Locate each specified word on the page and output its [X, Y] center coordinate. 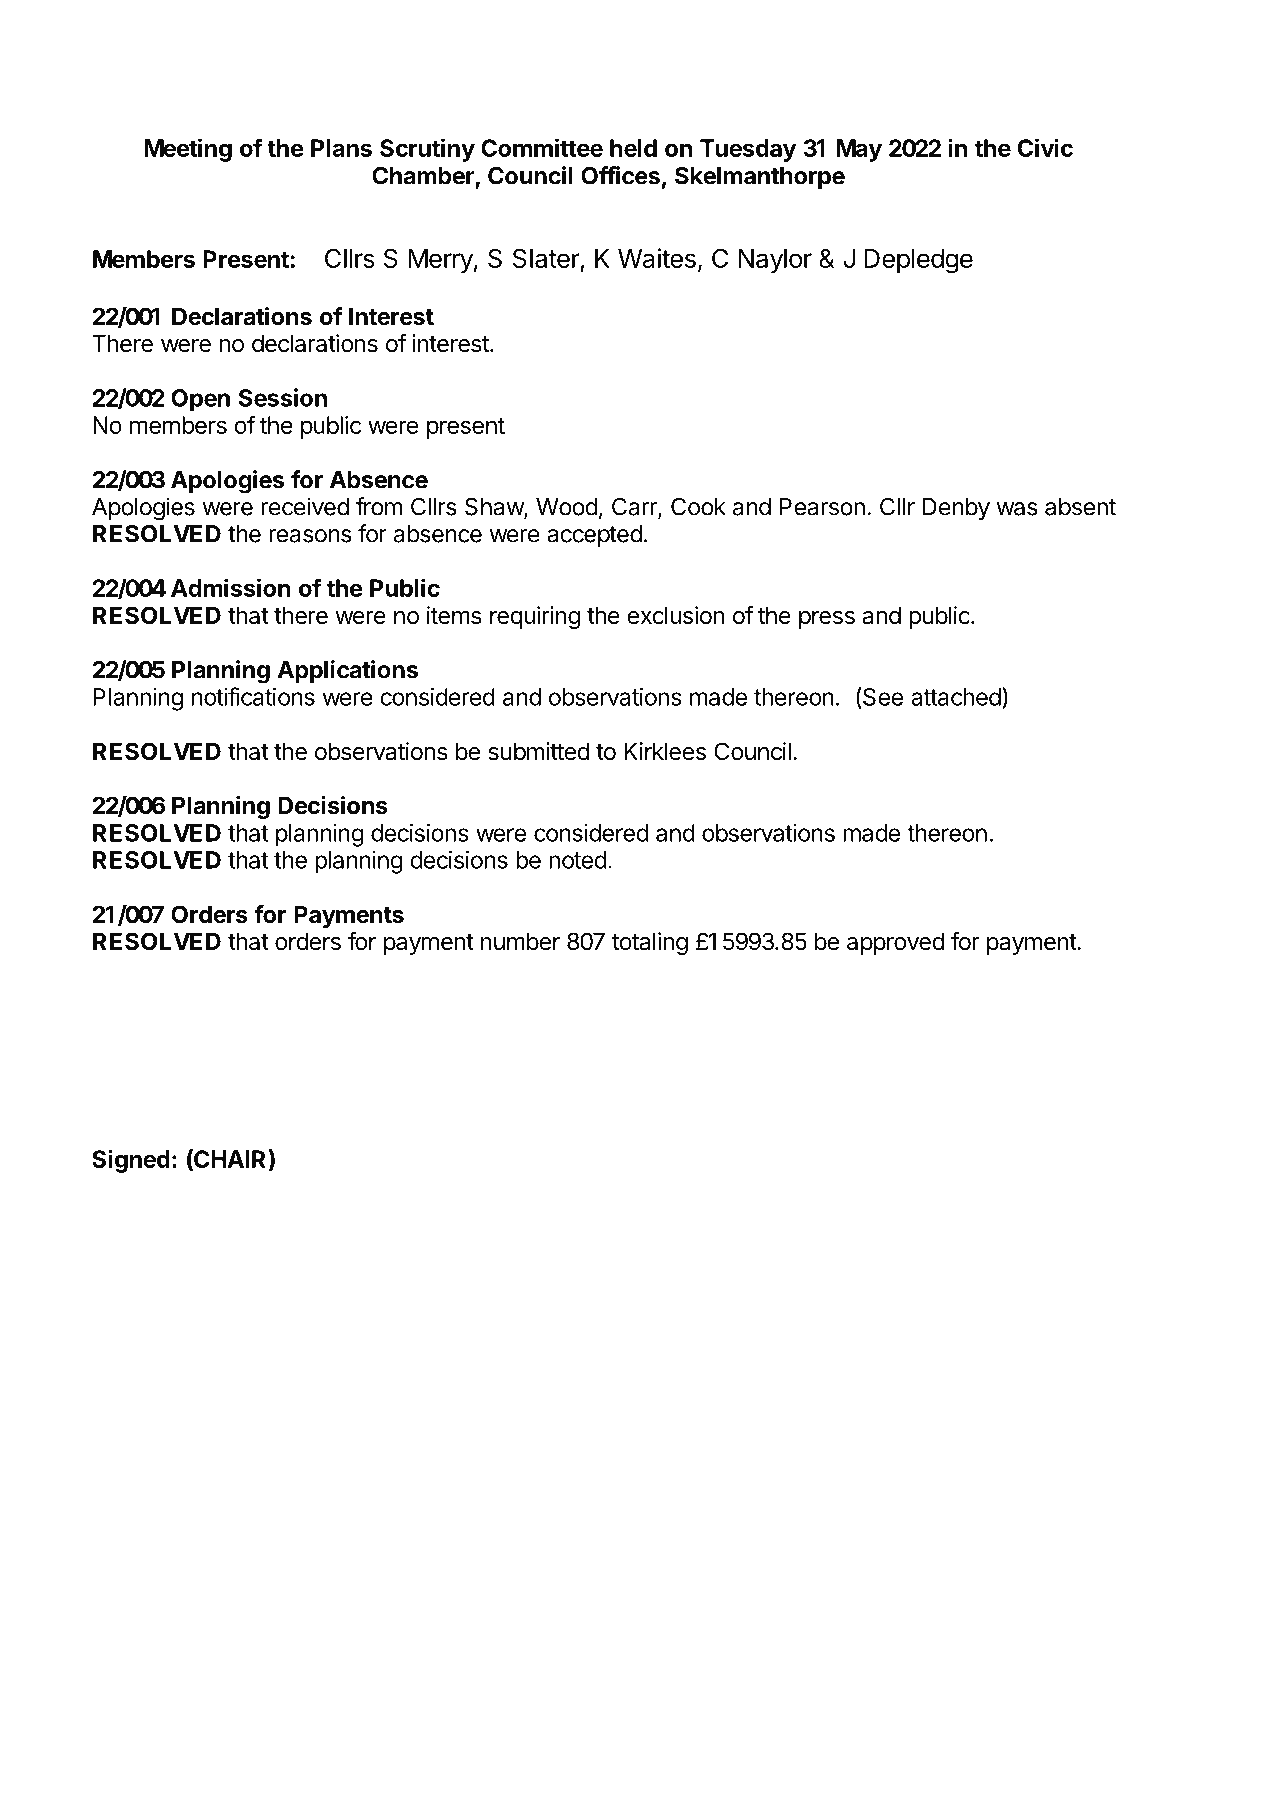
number [520, 941]
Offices [620, 175]
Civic [1045, 147]
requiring [535, 617]
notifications [253, 696]
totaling [650, 943]
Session [283, 397]
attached [956, 697]
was [1017, 509]
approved [895, 943]
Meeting [188, 150]
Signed [131, 1161]
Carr [635, 507]
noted [577, 860]
